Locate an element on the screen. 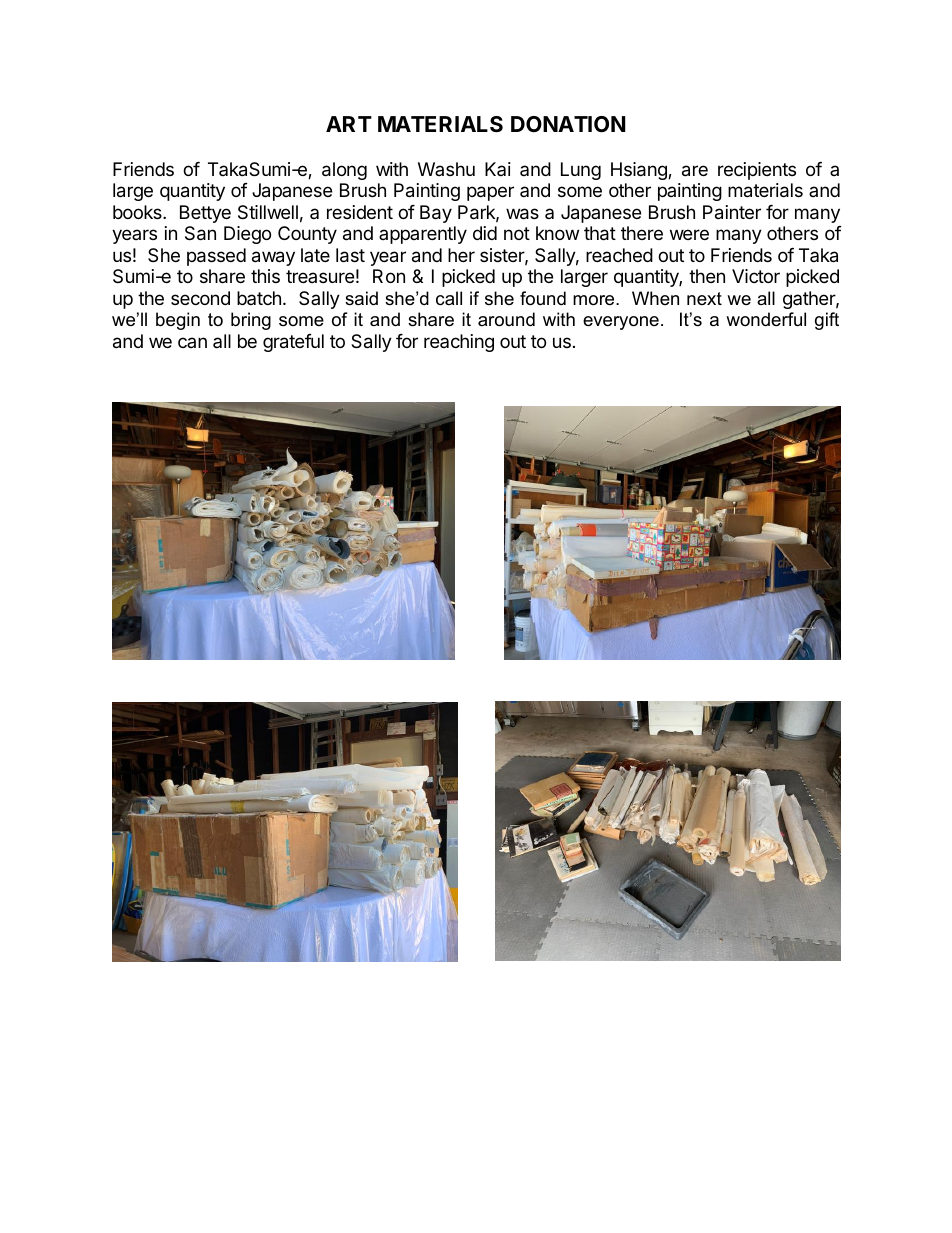  ART is located at coordinates (349, 124).
